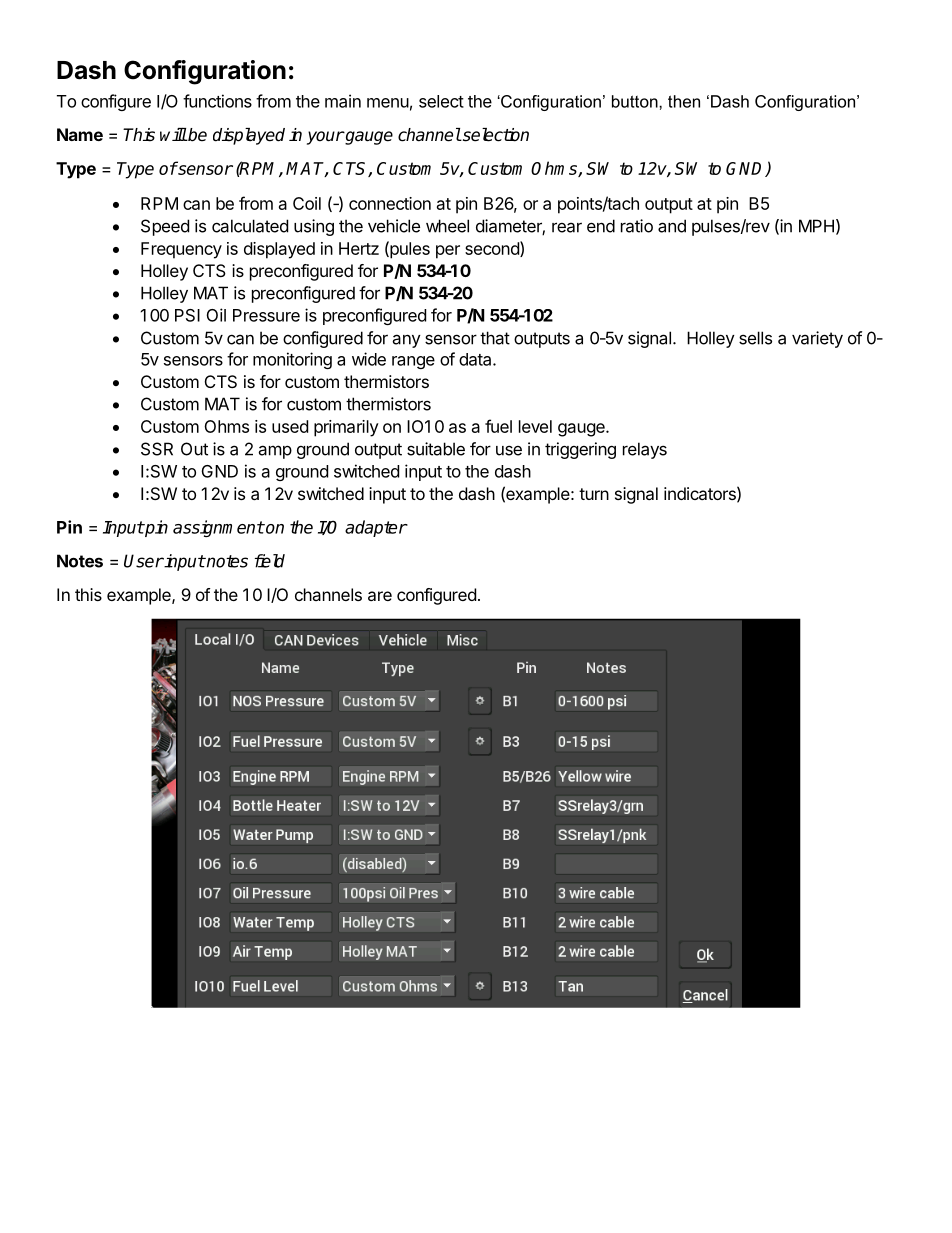 This page has width=952, height=1233. I want to click on data, so click(476, 359).
